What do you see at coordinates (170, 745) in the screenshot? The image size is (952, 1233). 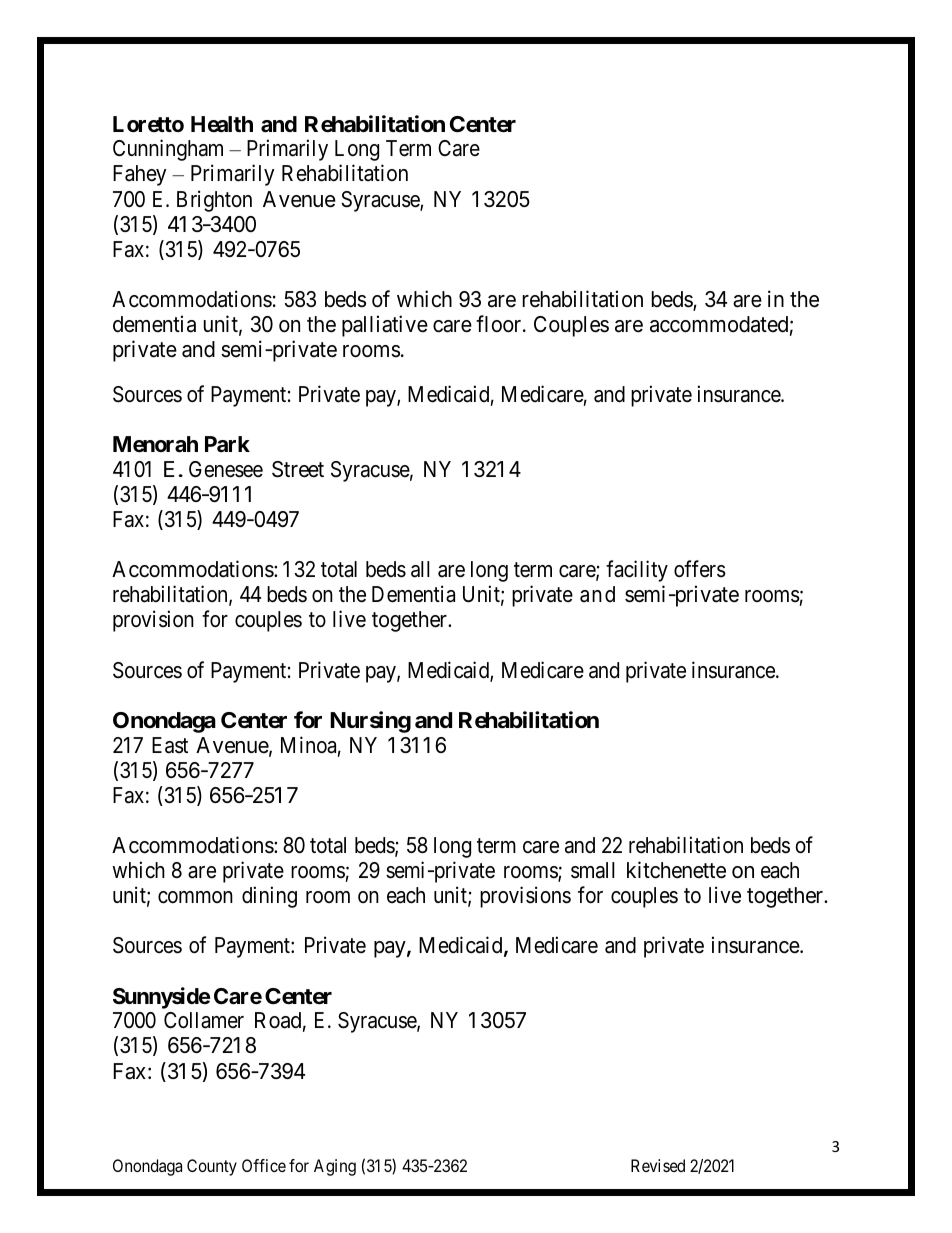 I see `East` at bounding box center [170, 745].
